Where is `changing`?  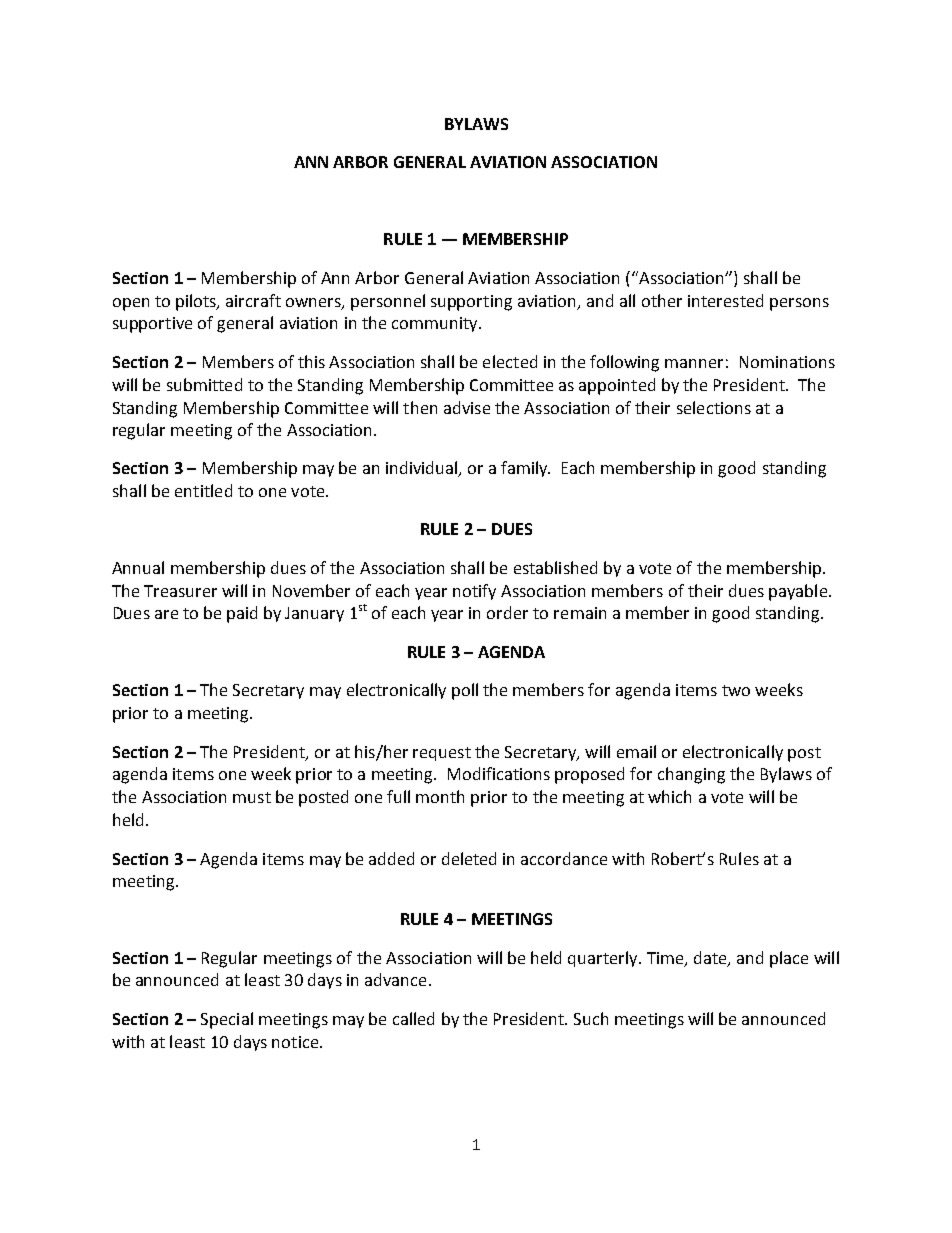 changing is located at coordinates (691, 775).
